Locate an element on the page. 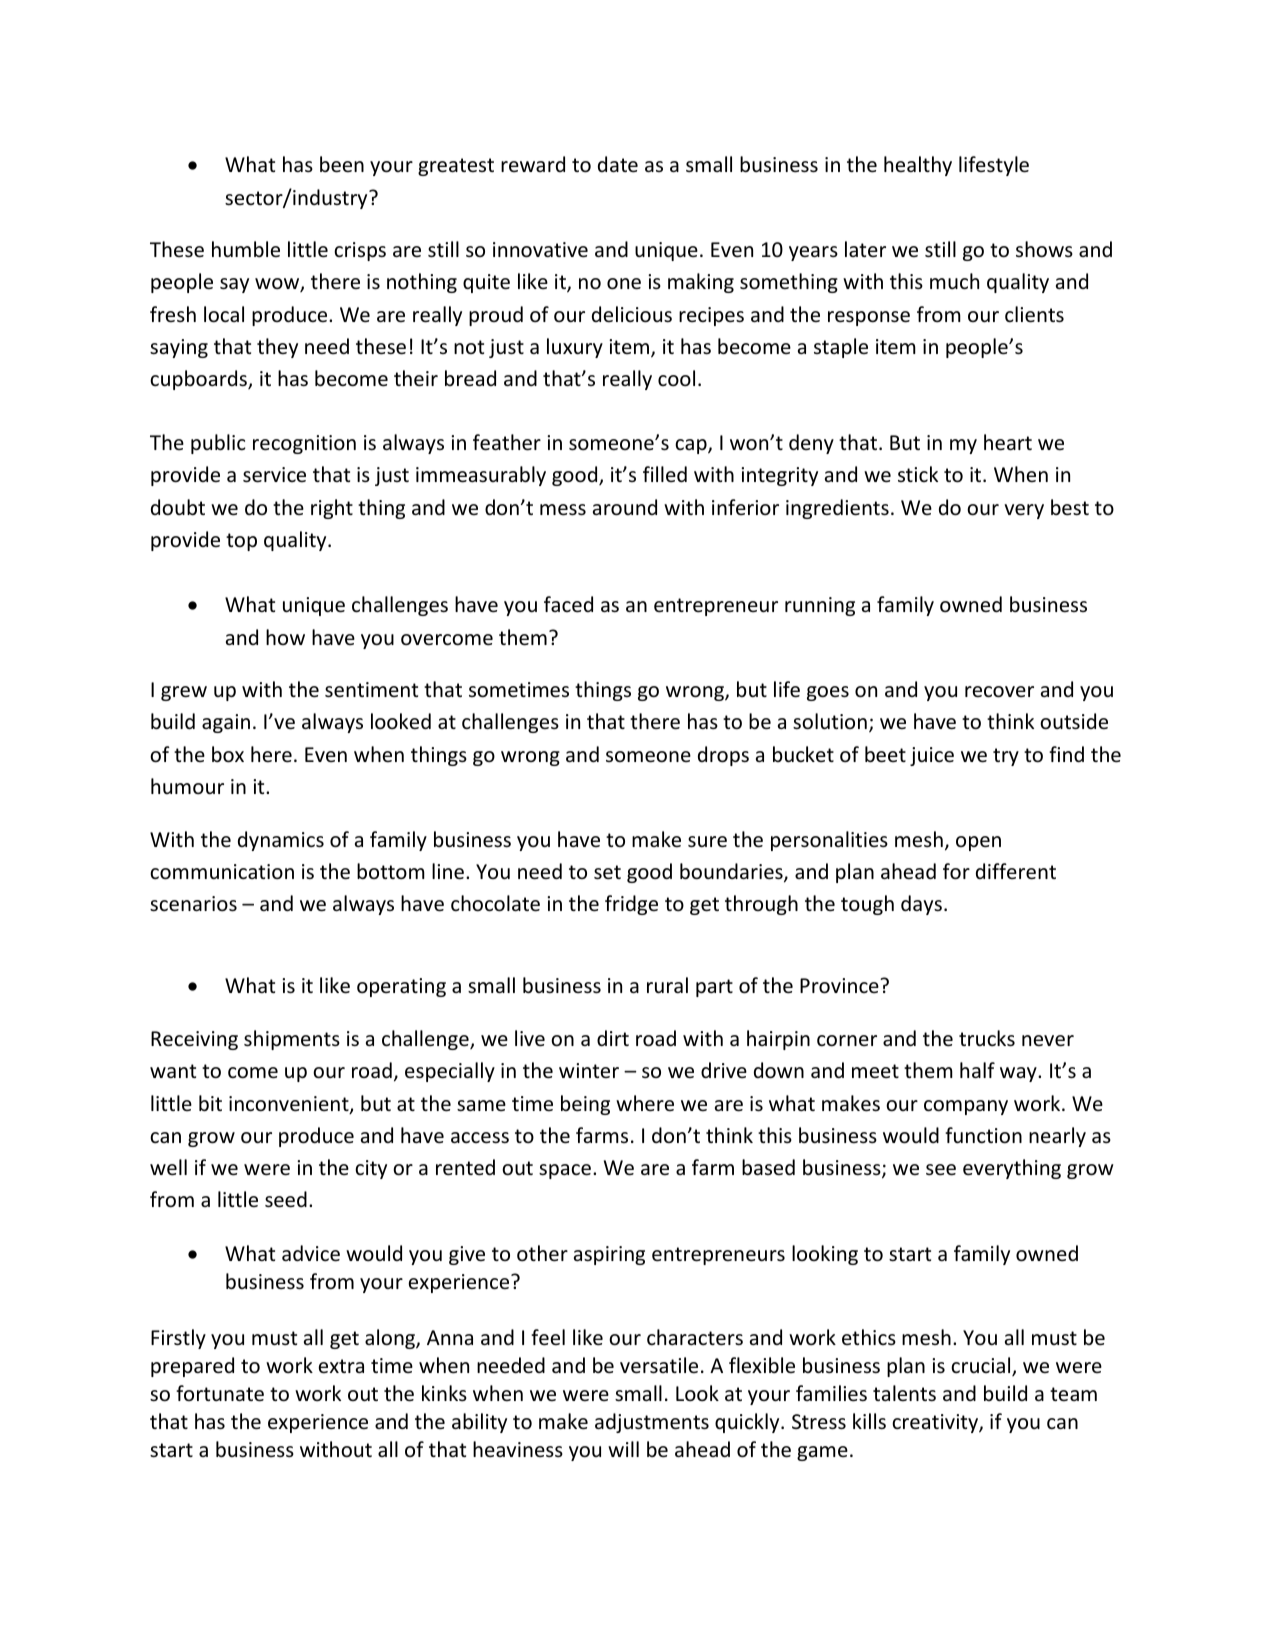 The image size is (1274, 1649). fortunate is located at coordinates (220, 1393).
